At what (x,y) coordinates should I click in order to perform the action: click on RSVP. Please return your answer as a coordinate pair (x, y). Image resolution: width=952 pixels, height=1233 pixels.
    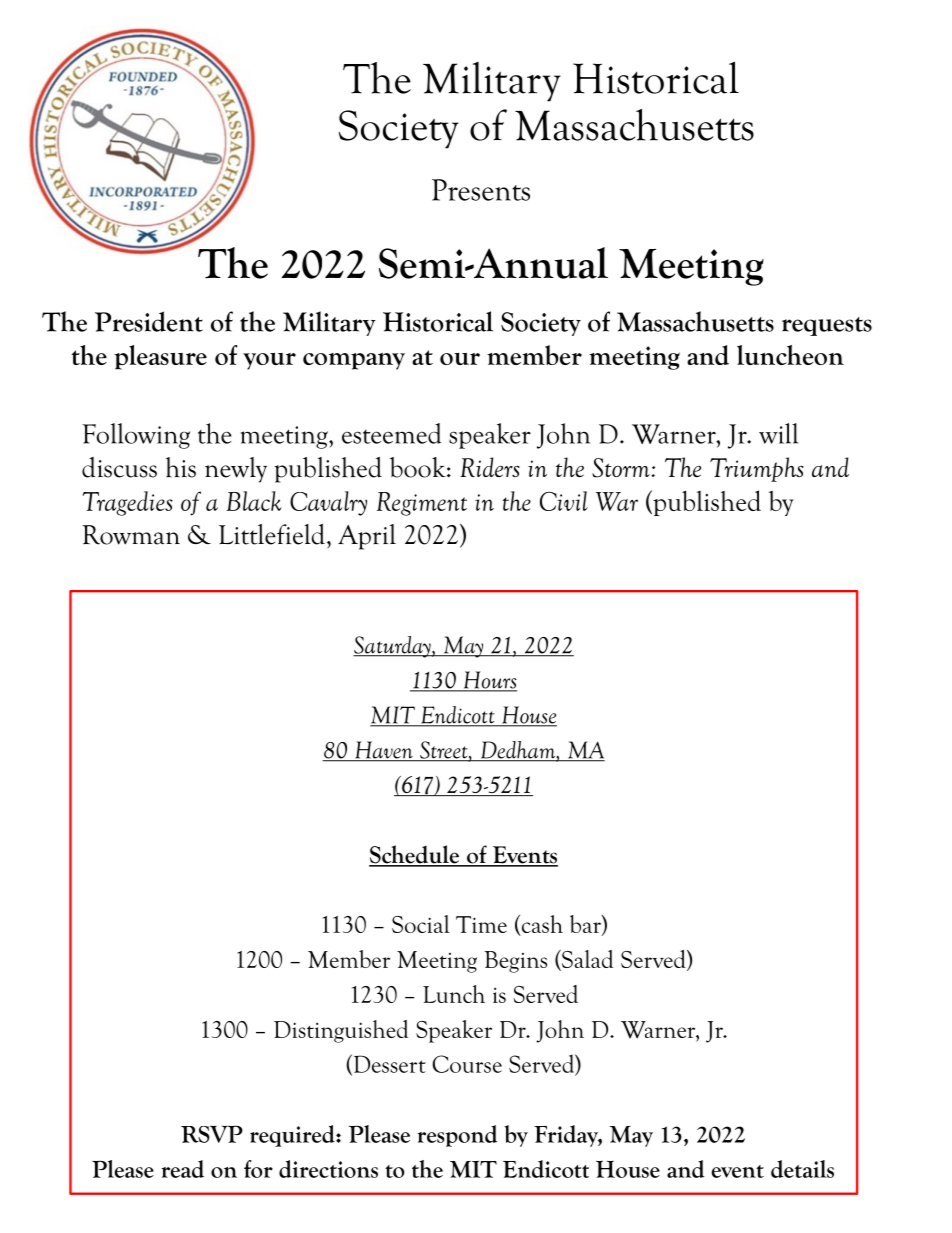
    Looking at the image, I should click on (212, 1134).
